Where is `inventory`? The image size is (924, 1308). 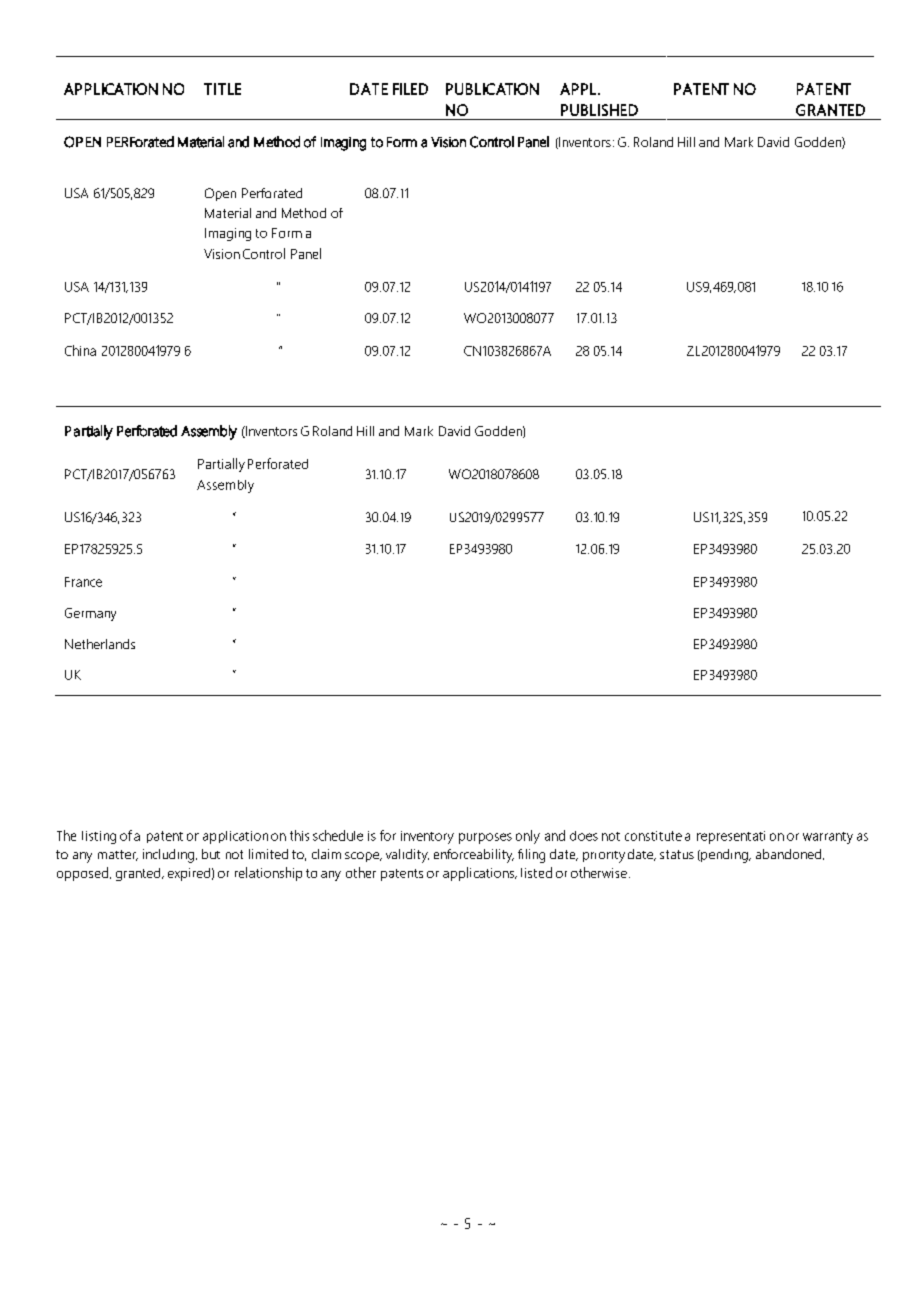
inventory is located at coordinates (427, 837).
